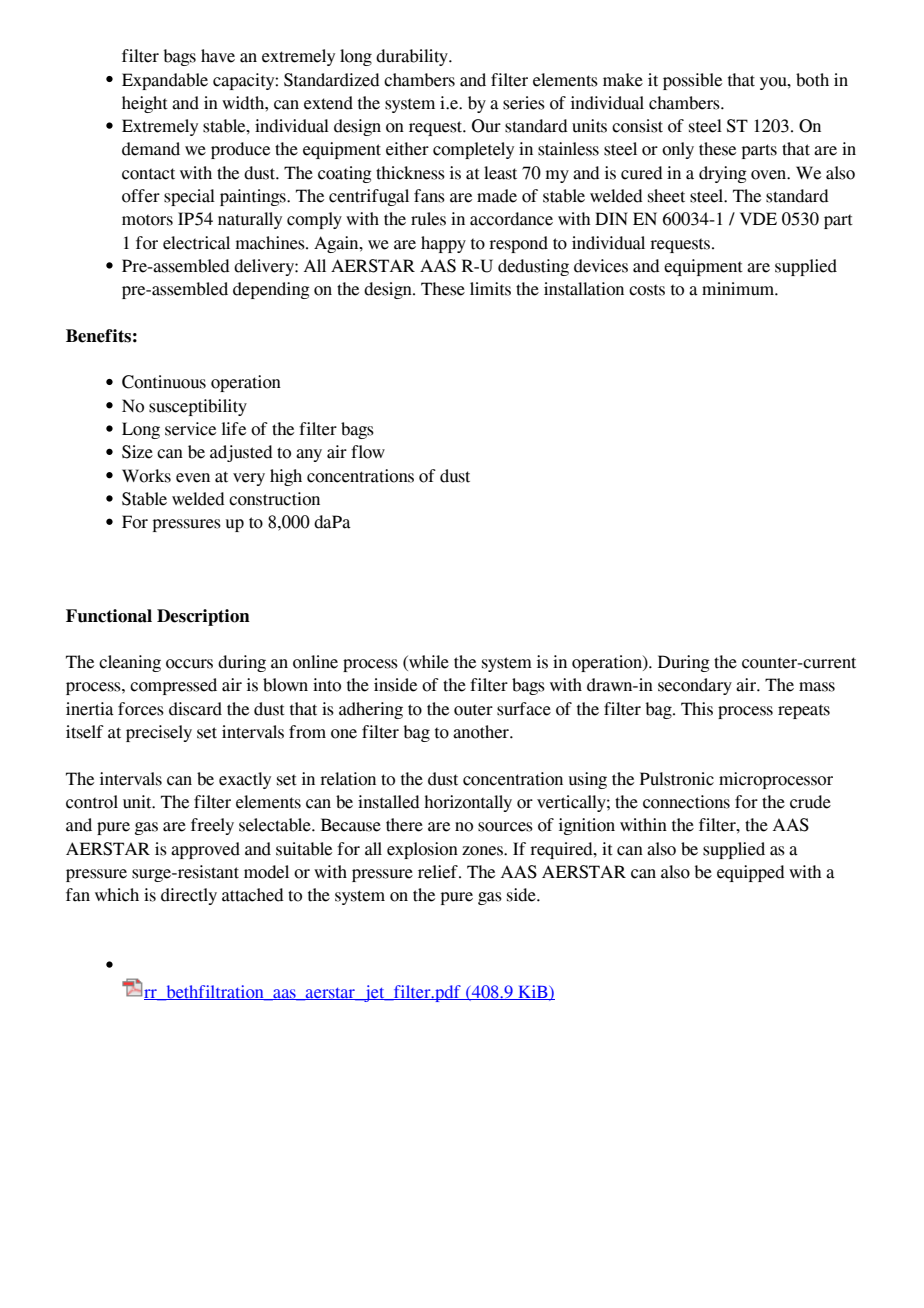 This screenshot has width=924, height=1308. I want to click on relief, so click(439, 872).
